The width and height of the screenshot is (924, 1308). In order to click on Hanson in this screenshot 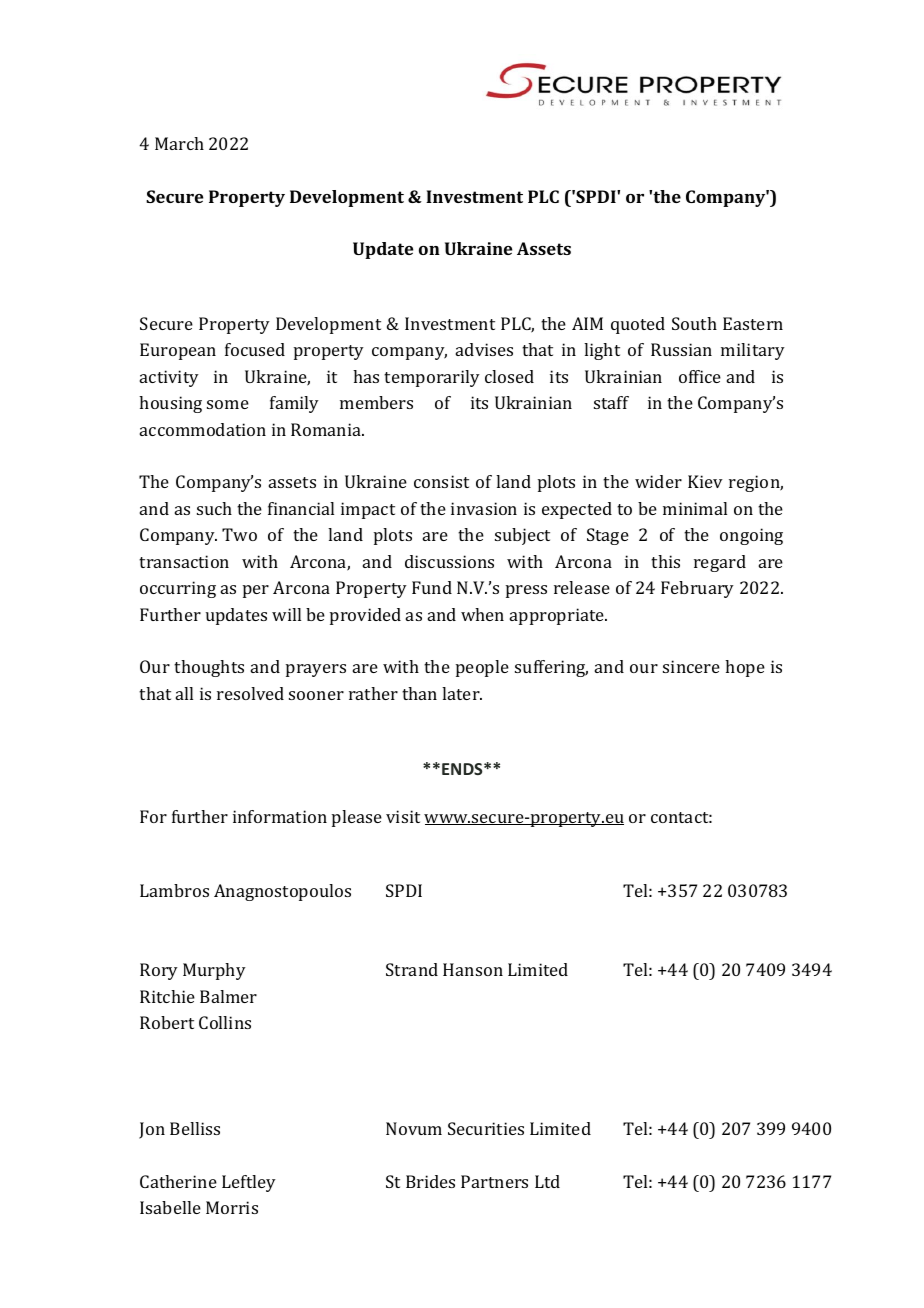, I will do `click(473, 969)`.
